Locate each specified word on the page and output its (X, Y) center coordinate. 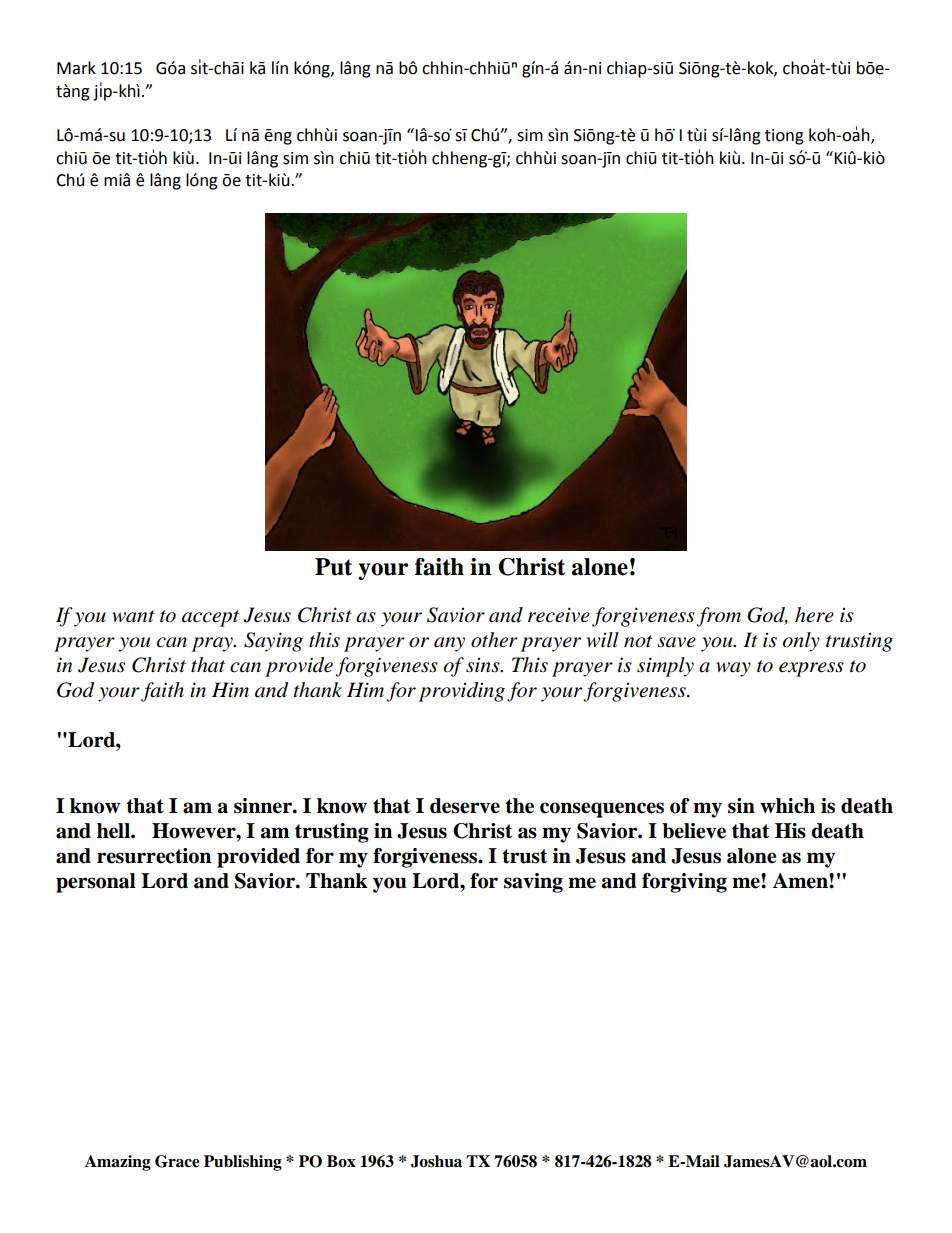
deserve (465, 806)
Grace (177, 1161)
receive (559, 615)
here (814, 615)
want (133, 616)
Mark (76, 68)
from (718, 617)
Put (333, 567)
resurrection (154, 856)
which (787, 806)
